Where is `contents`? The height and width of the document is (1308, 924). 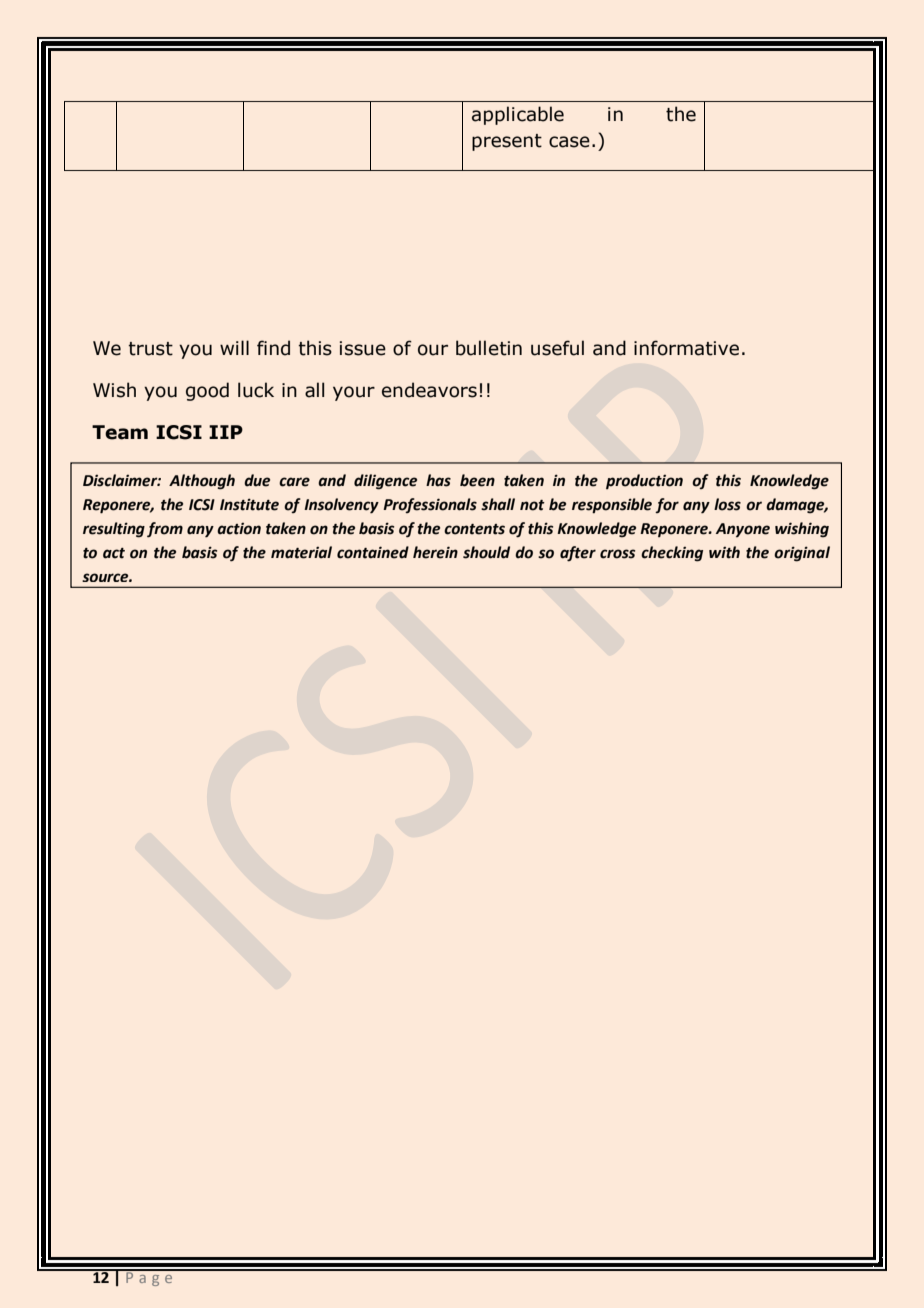 contents is located at coordinates (474, 529).
